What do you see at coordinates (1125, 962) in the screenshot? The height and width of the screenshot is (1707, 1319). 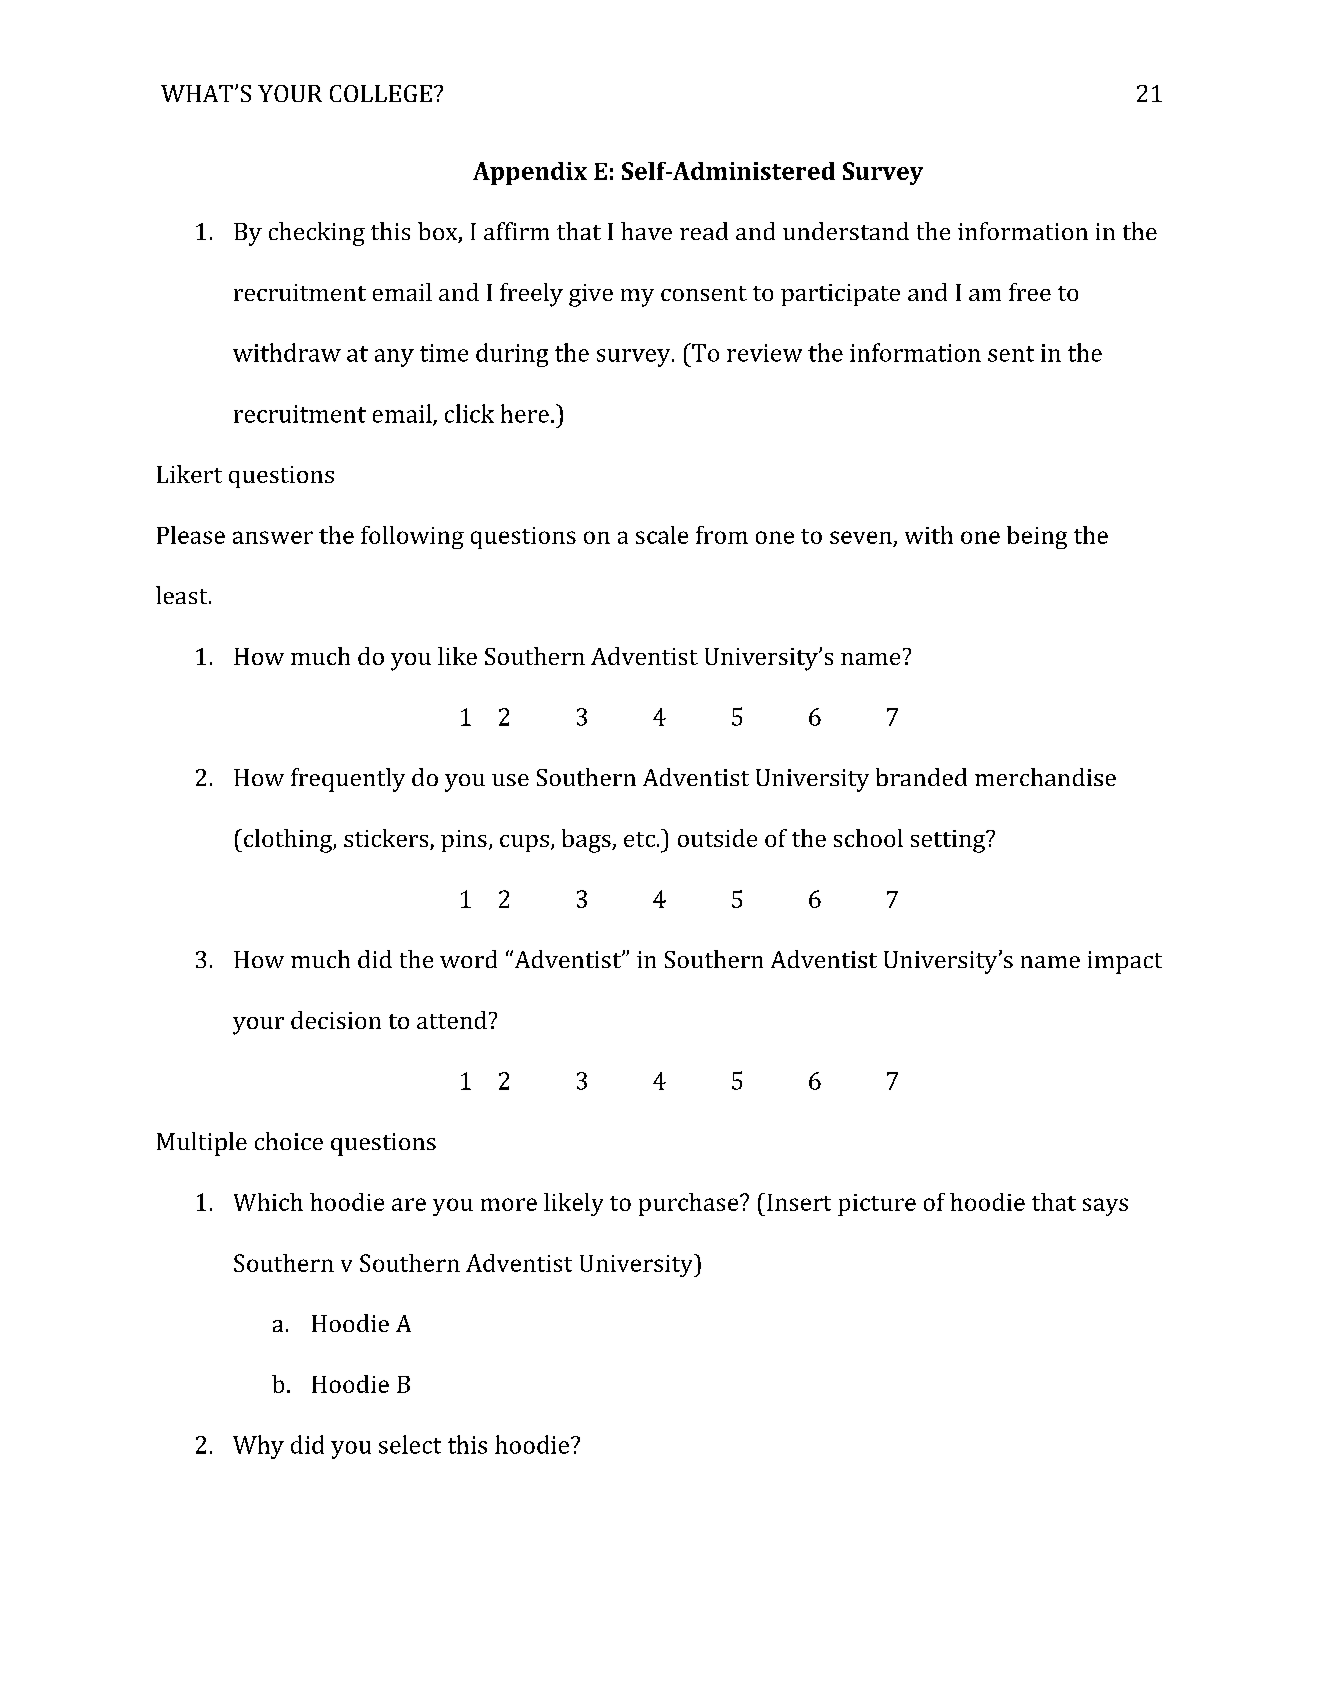 I see `impact` at bounding box center [1125, 962].
